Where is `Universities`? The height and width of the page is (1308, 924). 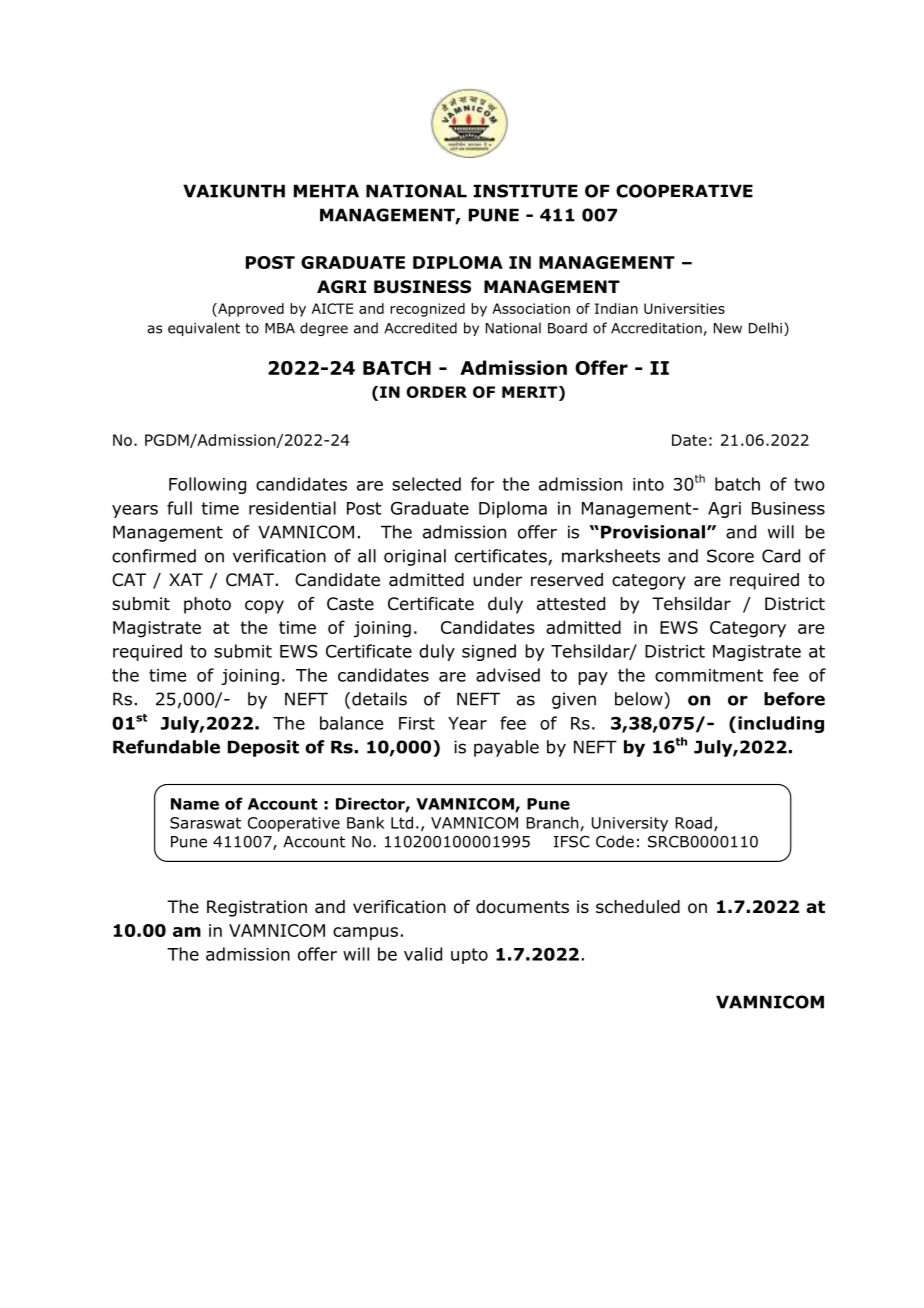 Universities is located at coordinates (684, 308).
